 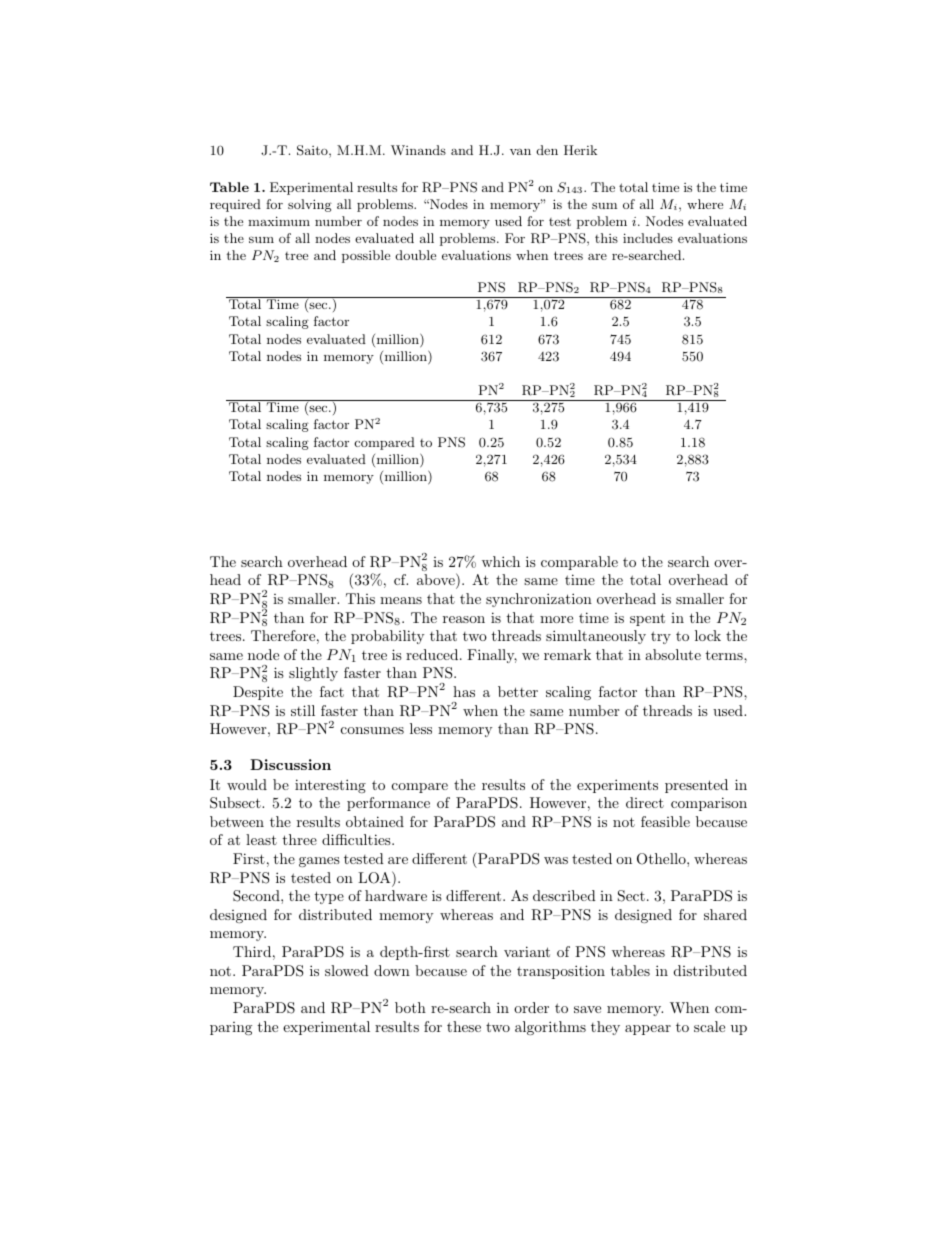 What do you see at coordinates (464, 619) in the screenshot?
I see `reason` at bounding box center [464, 619].
